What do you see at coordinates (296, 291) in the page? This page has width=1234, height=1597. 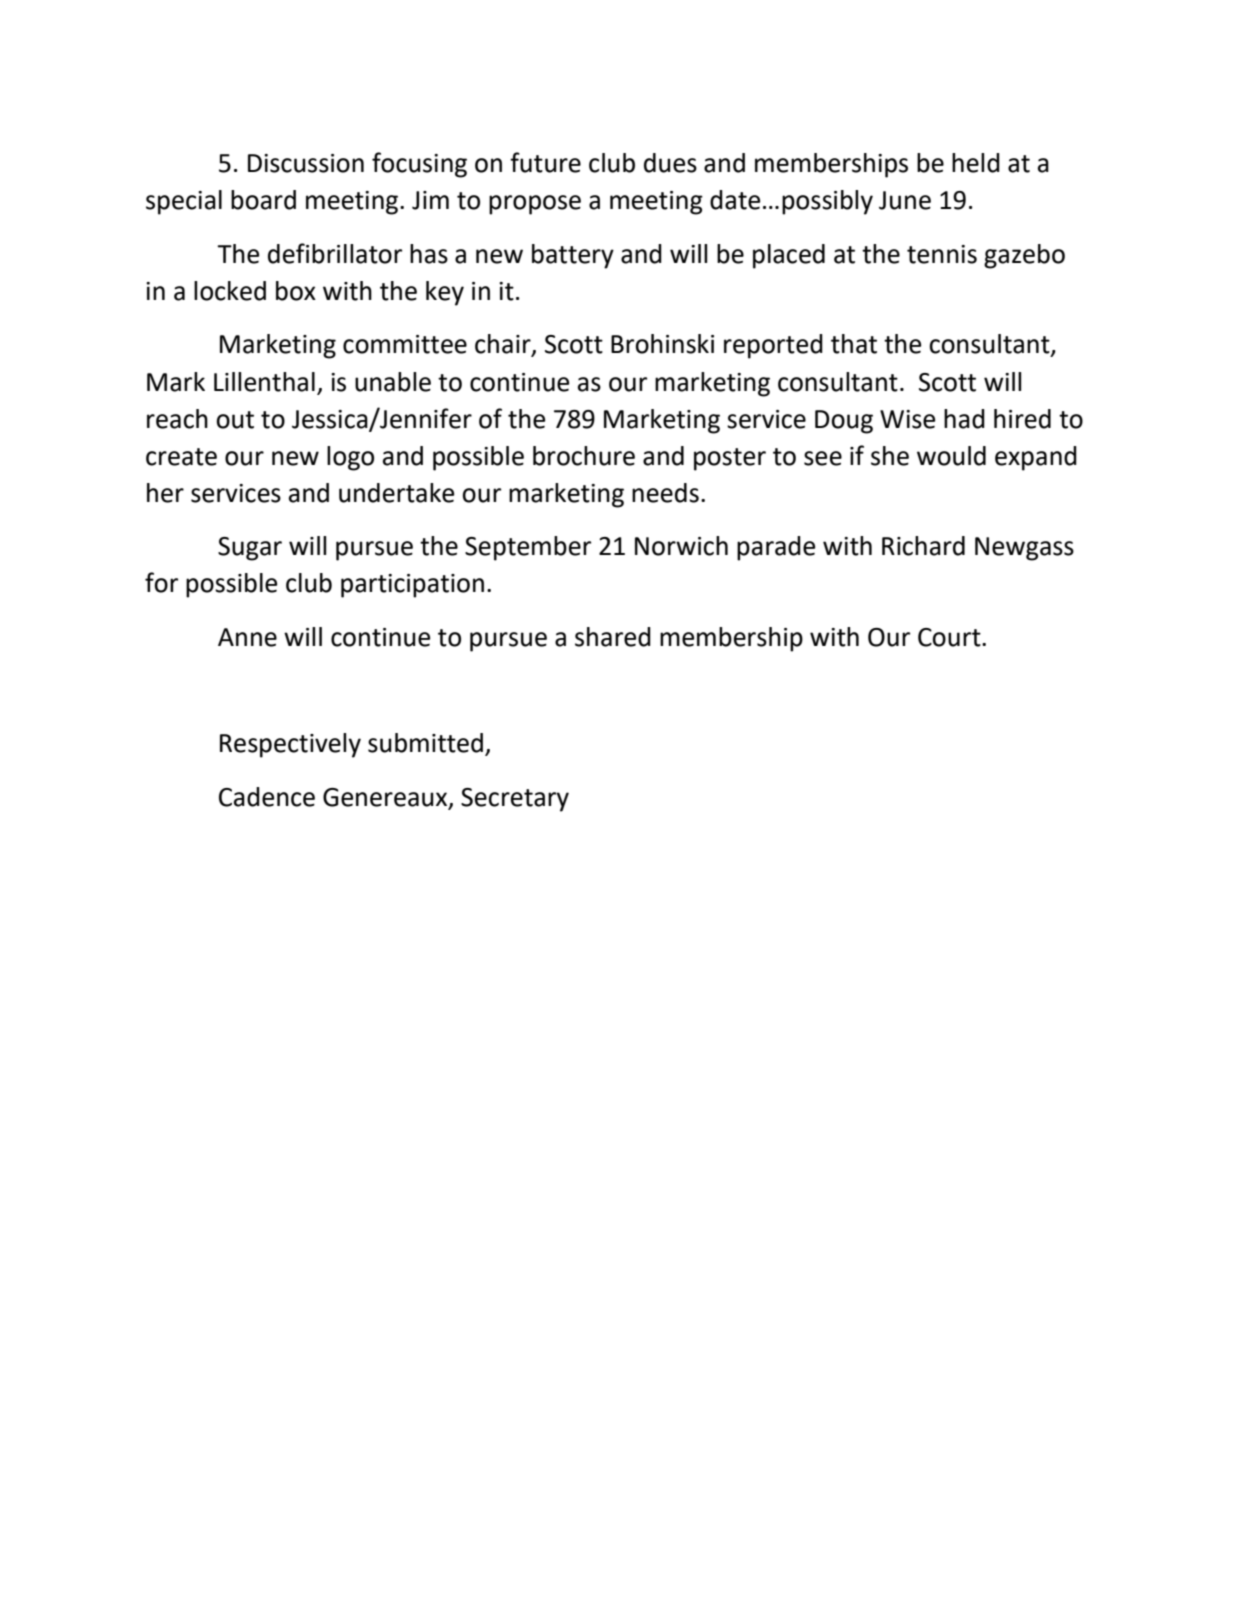 I see `box` at bounding box center [296, 291].
